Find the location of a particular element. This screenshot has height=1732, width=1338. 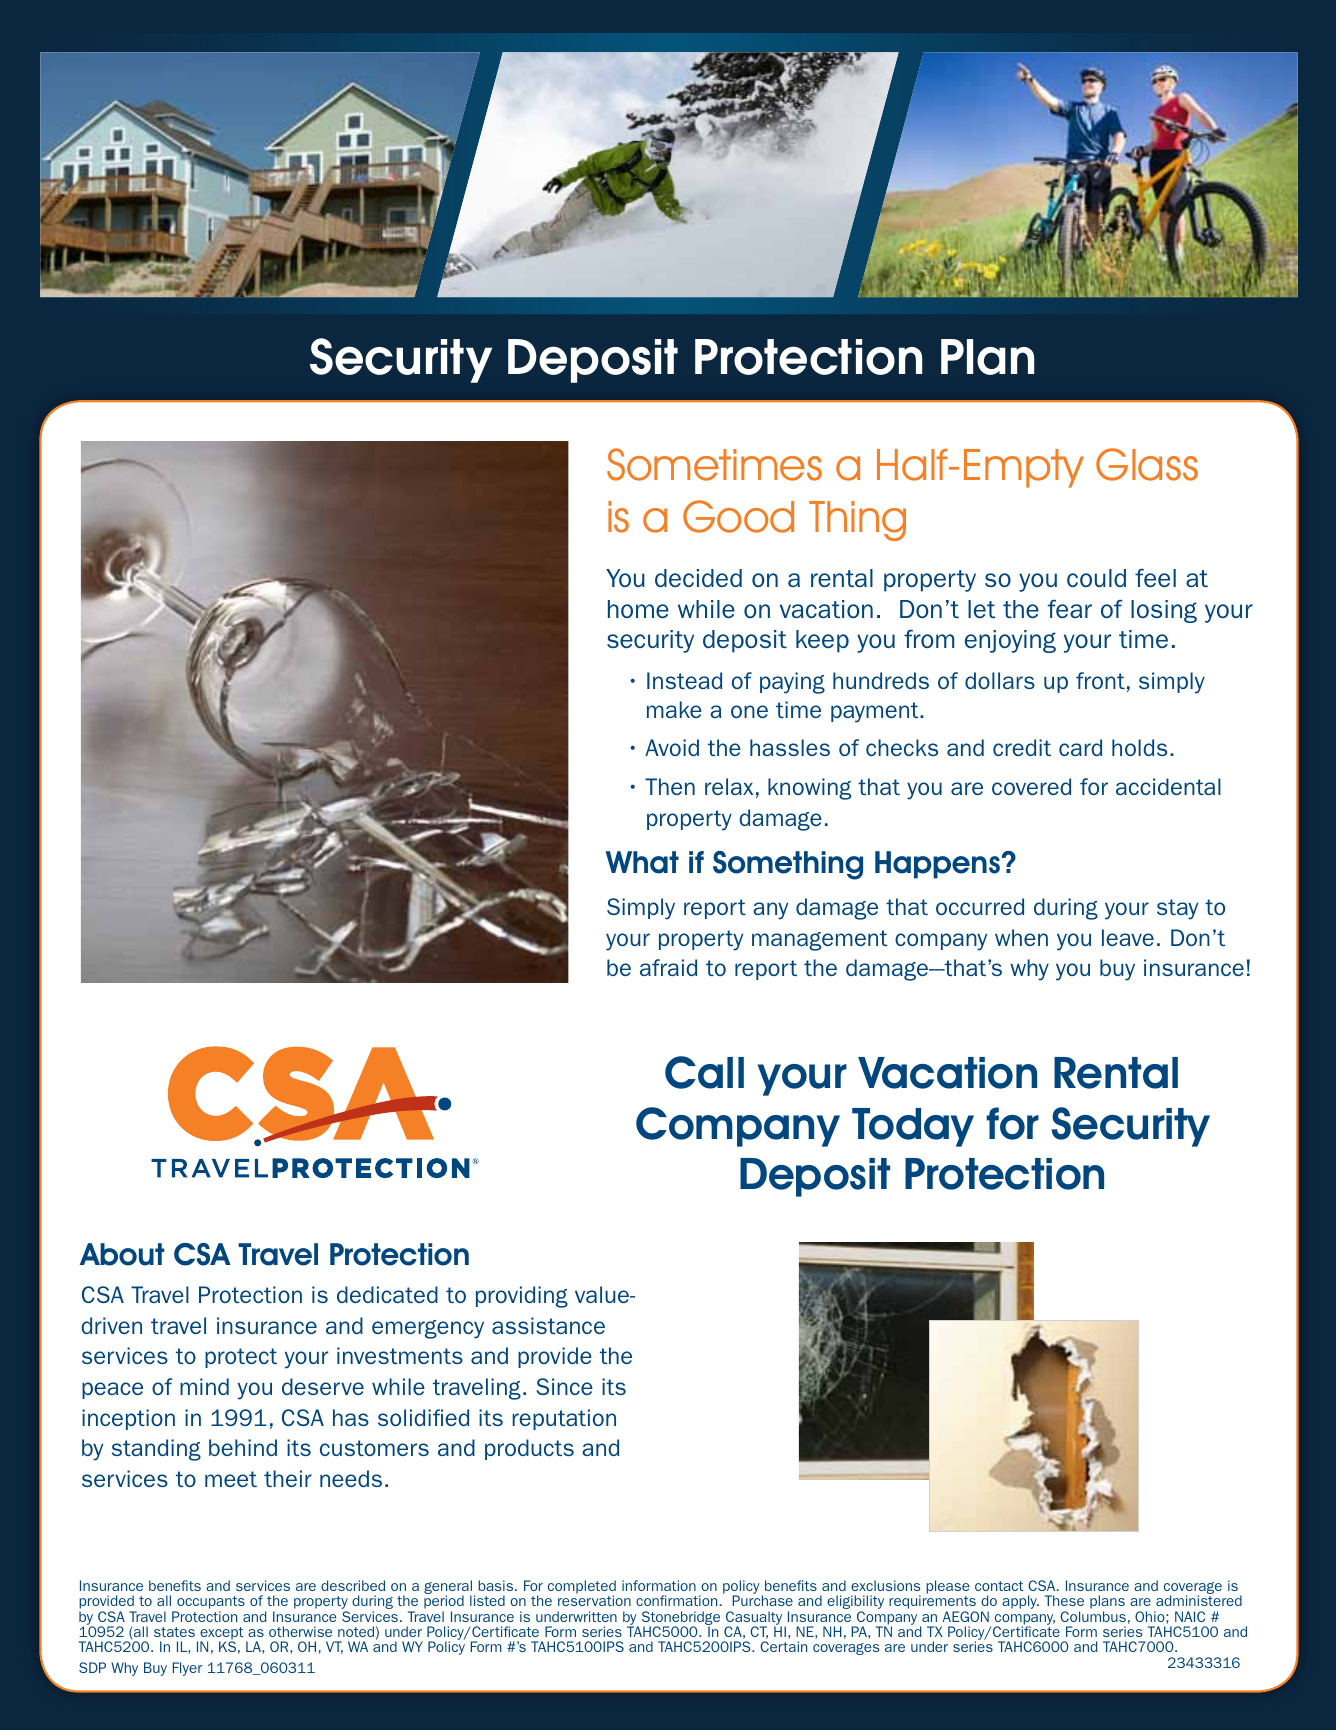

Glass is located at coordinates (1147, 464).
